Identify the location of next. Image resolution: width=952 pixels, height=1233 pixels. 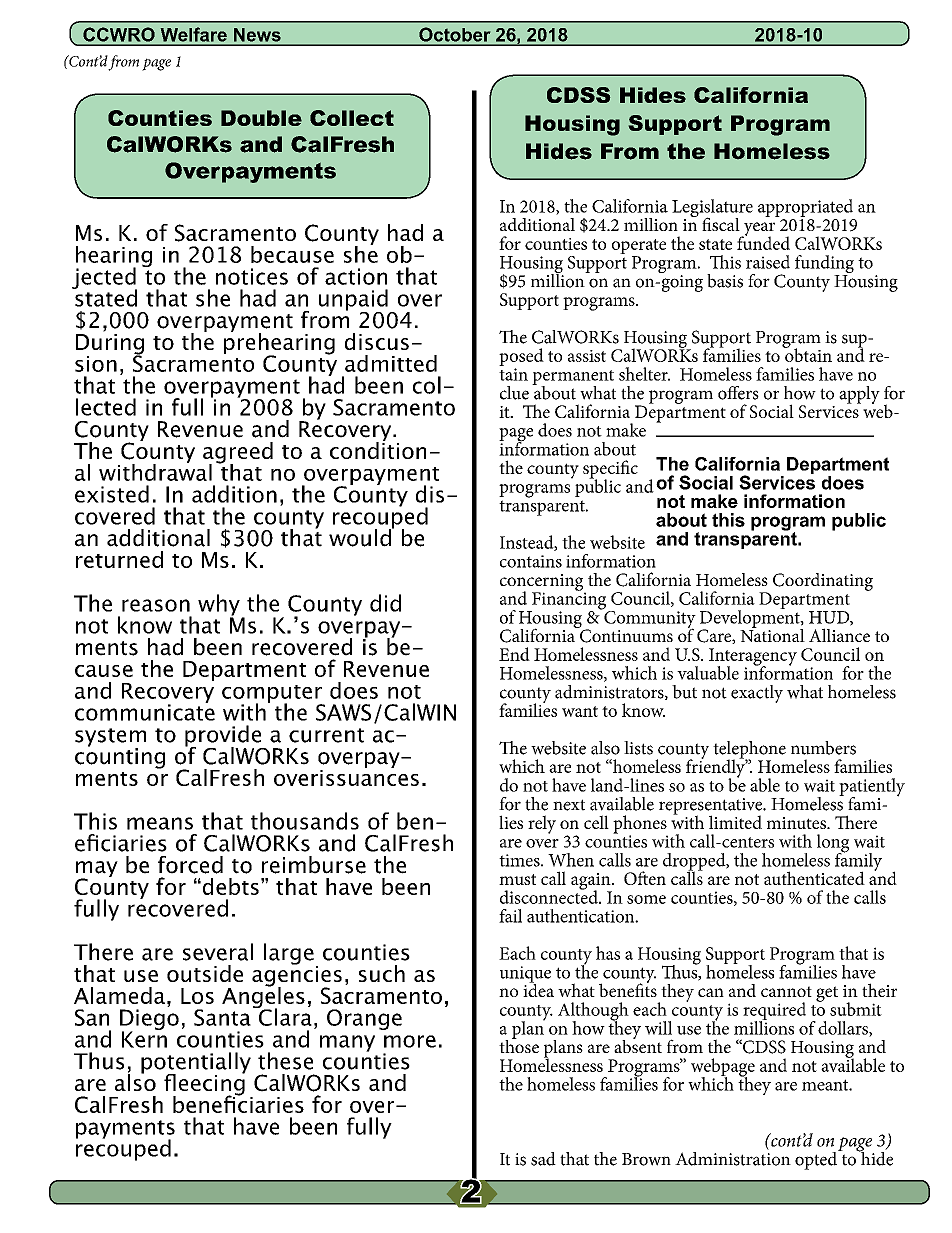
(569, 805).
